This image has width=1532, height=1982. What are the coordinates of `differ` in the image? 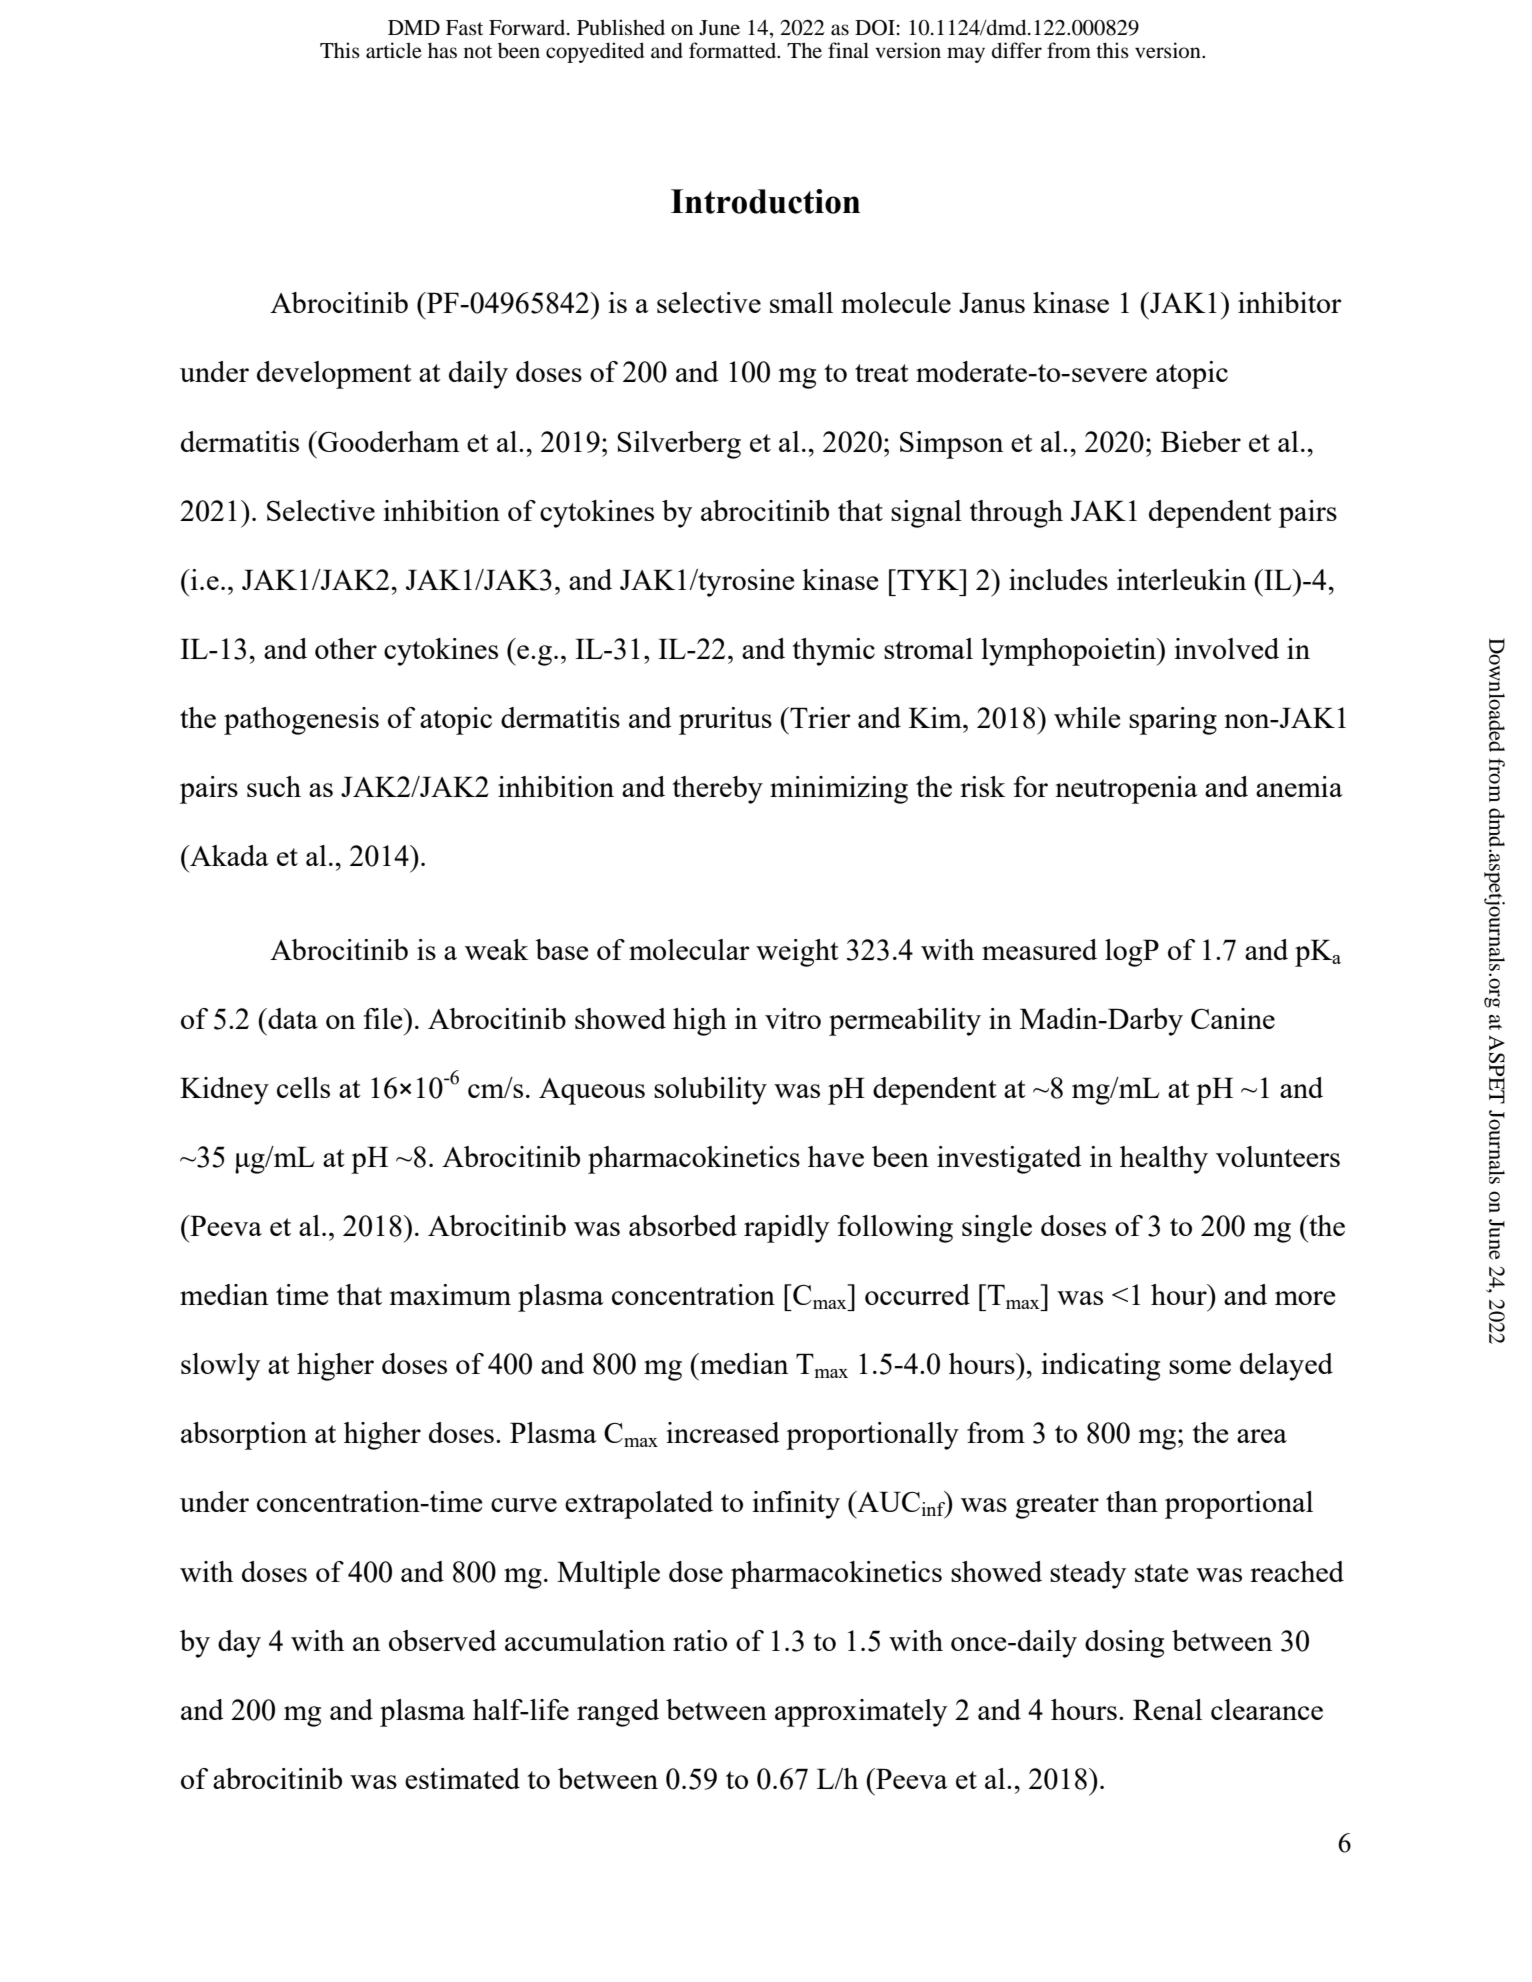 It's located at (1017, 50).
